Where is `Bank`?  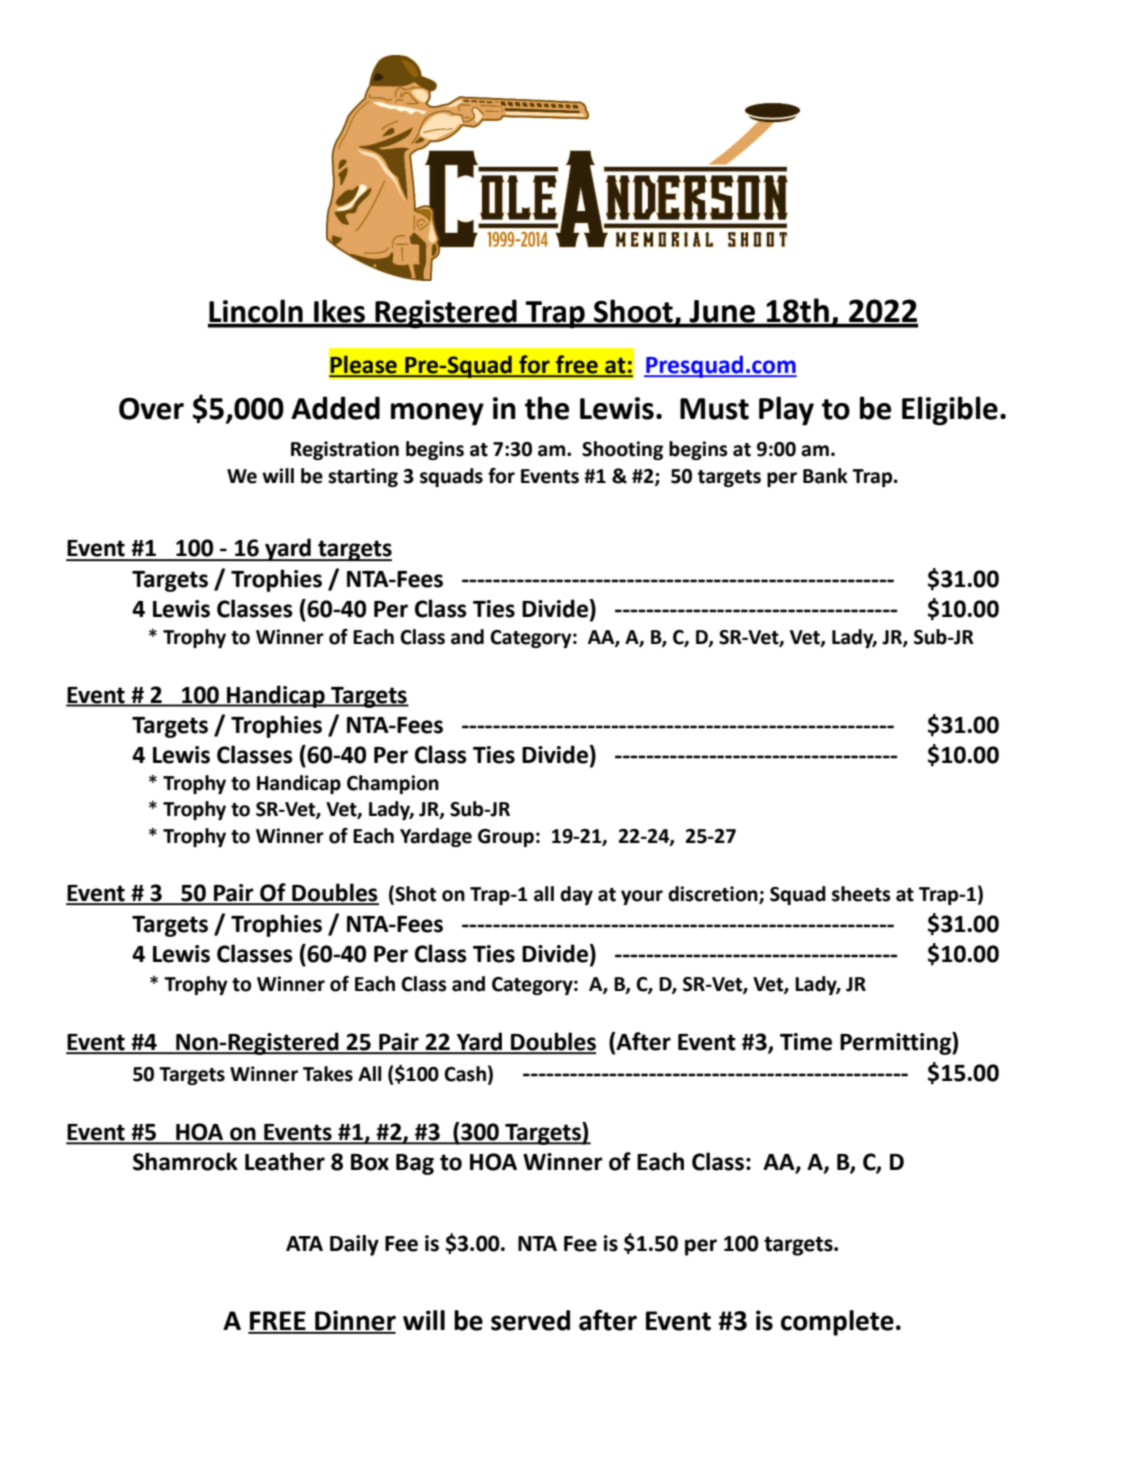
Bank is located at coordinates (825, 476).
